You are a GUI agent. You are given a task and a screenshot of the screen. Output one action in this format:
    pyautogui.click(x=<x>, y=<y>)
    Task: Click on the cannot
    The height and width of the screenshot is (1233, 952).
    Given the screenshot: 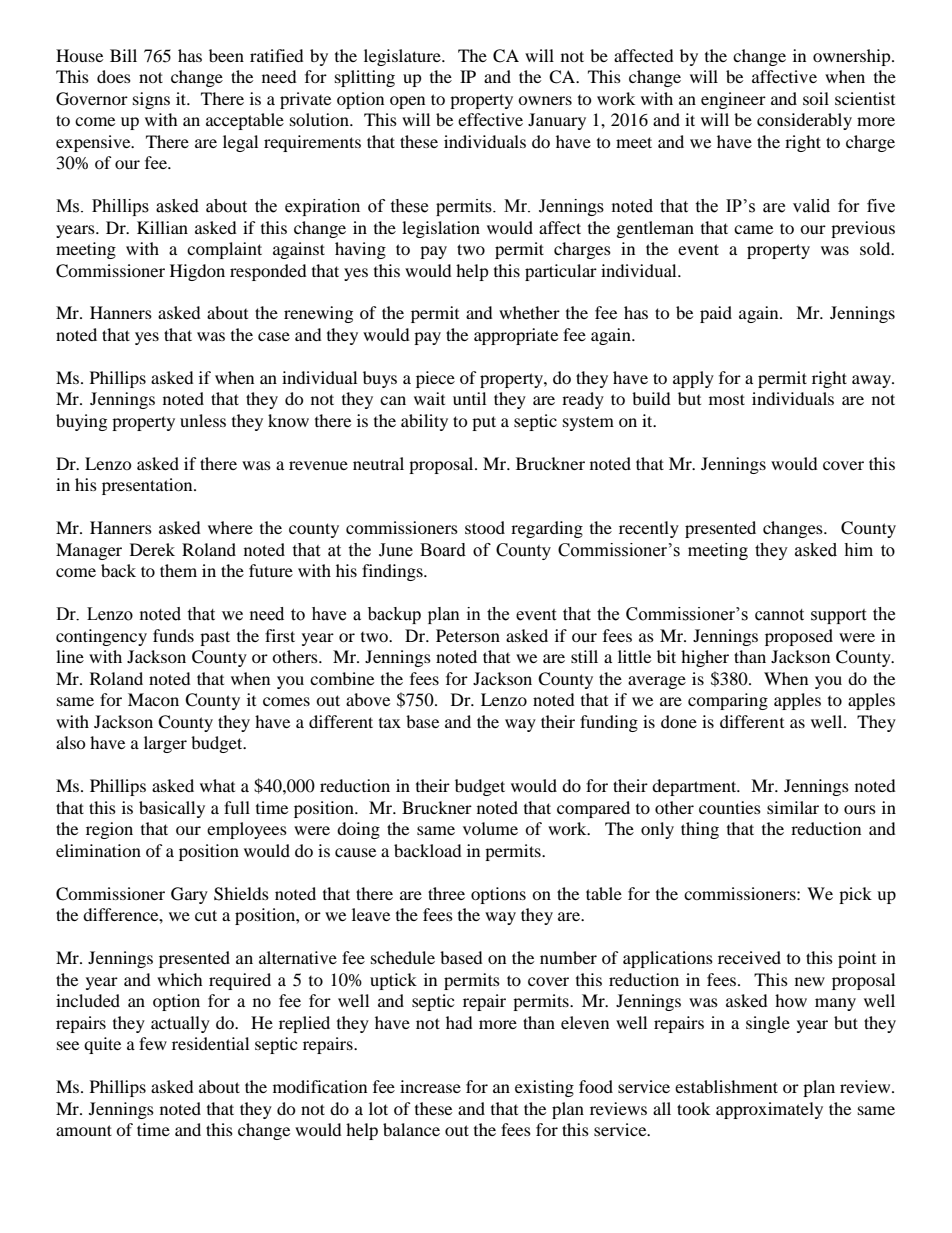 What is the action you would take?
    pyautogui.click(x=779, y=615)
